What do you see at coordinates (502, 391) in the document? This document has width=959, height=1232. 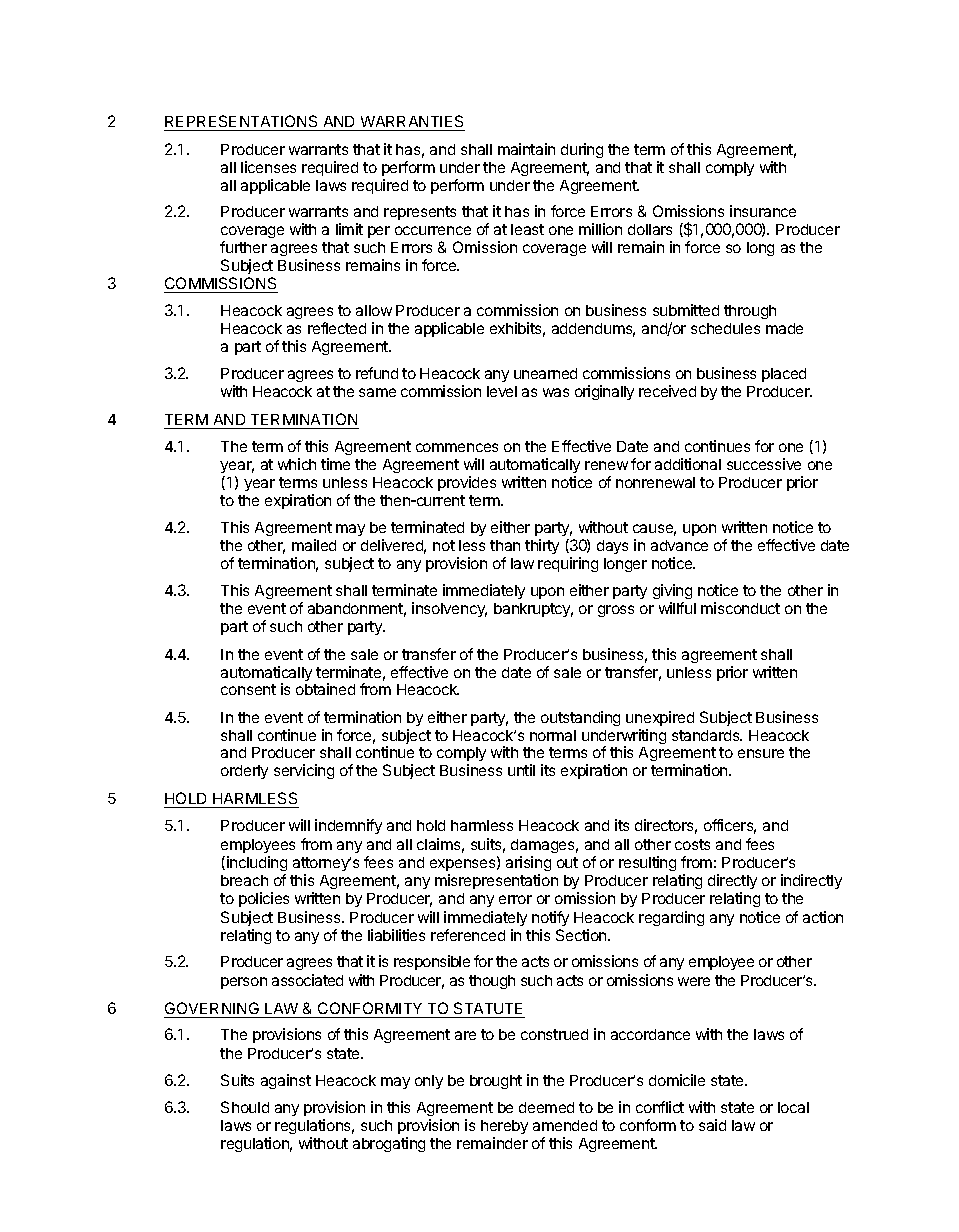 I see `level` at bounding box center [502, 391].
